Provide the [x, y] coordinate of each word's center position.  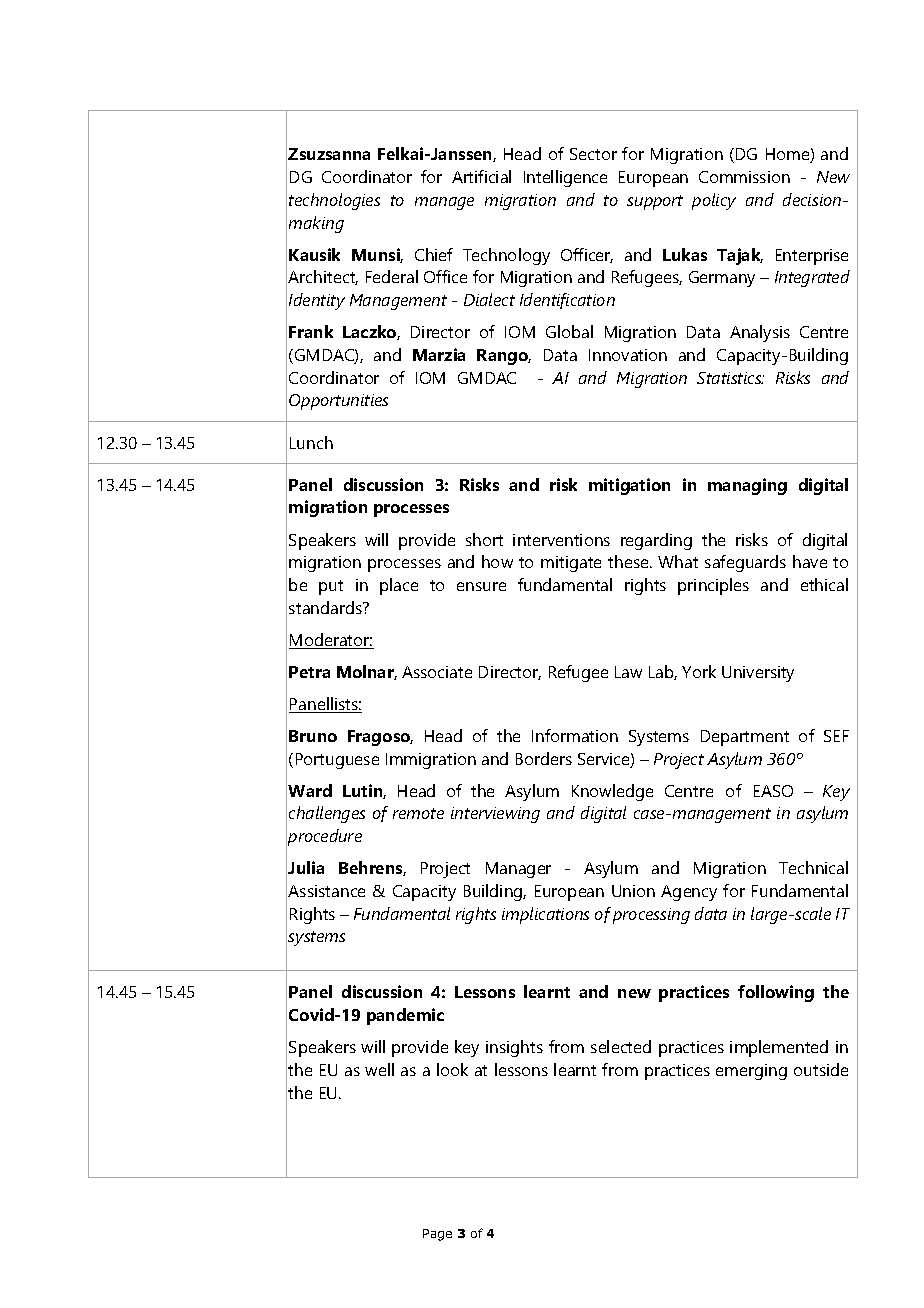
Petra [309, 672]
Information [575, 735]
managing [747, 486]
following [776, 993]
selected [621, 1046]
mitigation [629, 486]
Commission [744, 177]
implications [545, 915]
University [758, 674]
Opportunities [338, 402]
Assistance [326, 891]
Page [437, 1235]
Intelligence [565, 178]
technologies [334, 201]
